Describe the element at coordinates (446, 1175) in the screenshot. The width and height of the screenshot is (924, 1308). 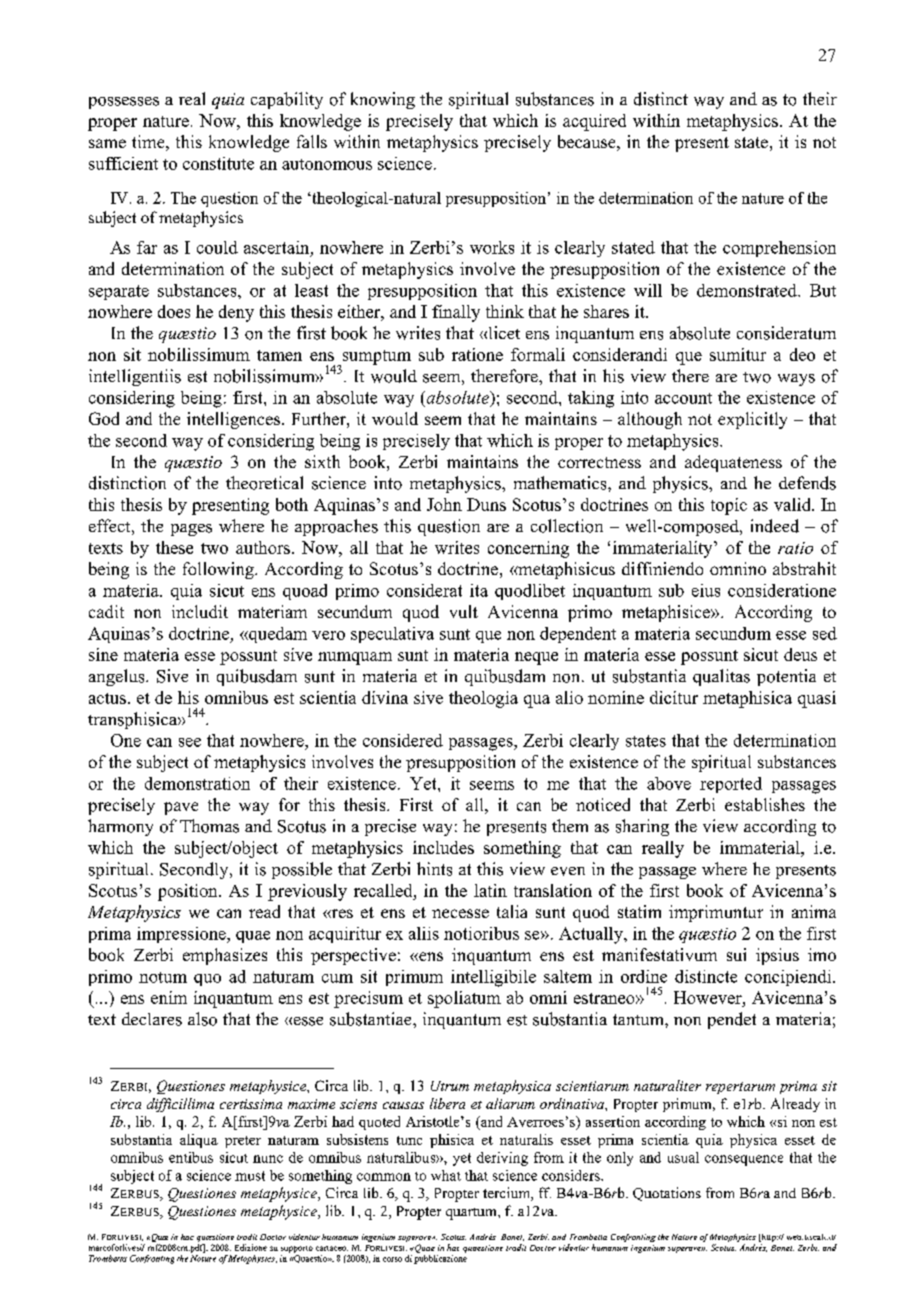
I see `what` at that location.
